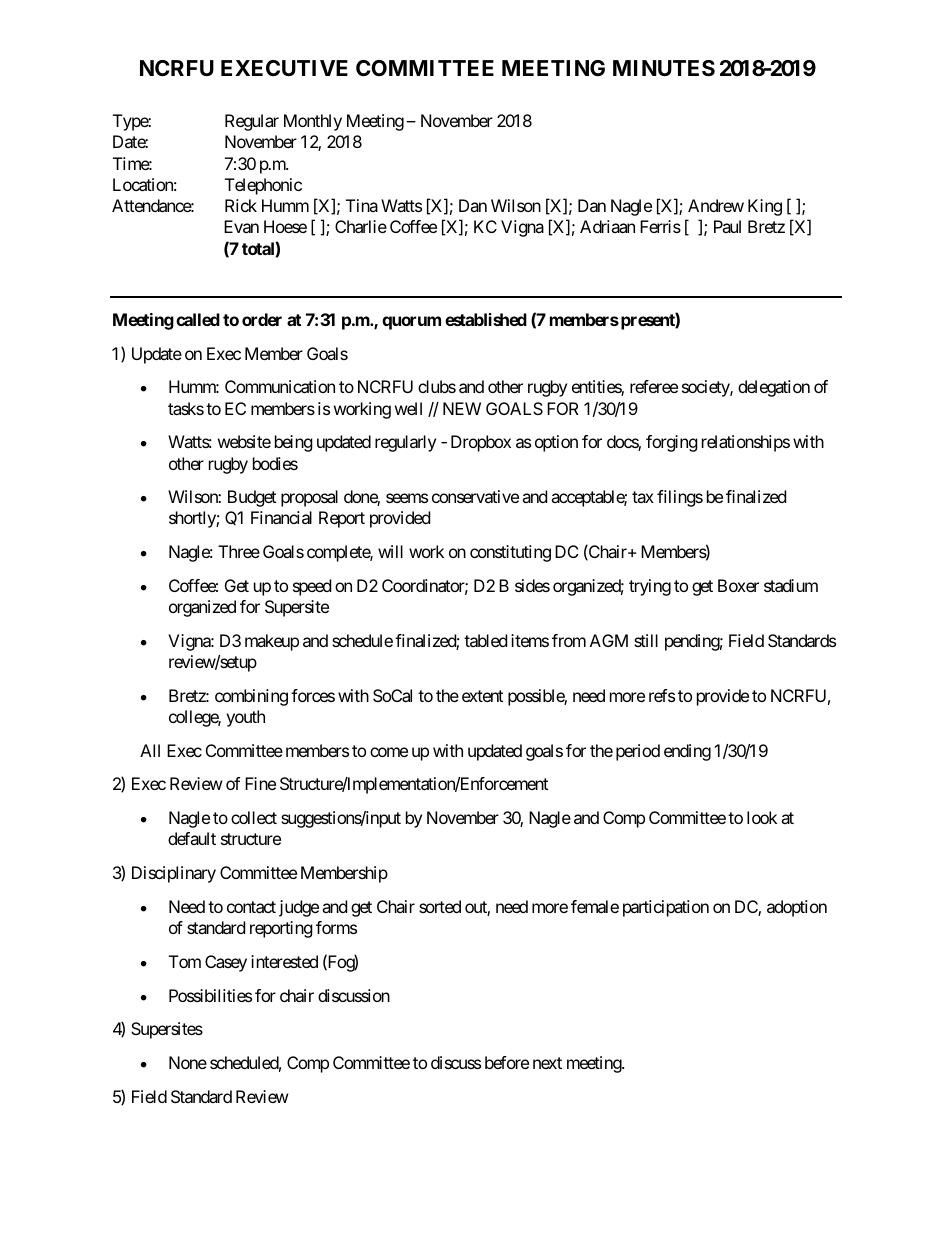 The width and height of the document is (952, 1233). What do you see at coordinates (716, 205) in the document?
I see `Andrew` at bounding box center [716, 205].
